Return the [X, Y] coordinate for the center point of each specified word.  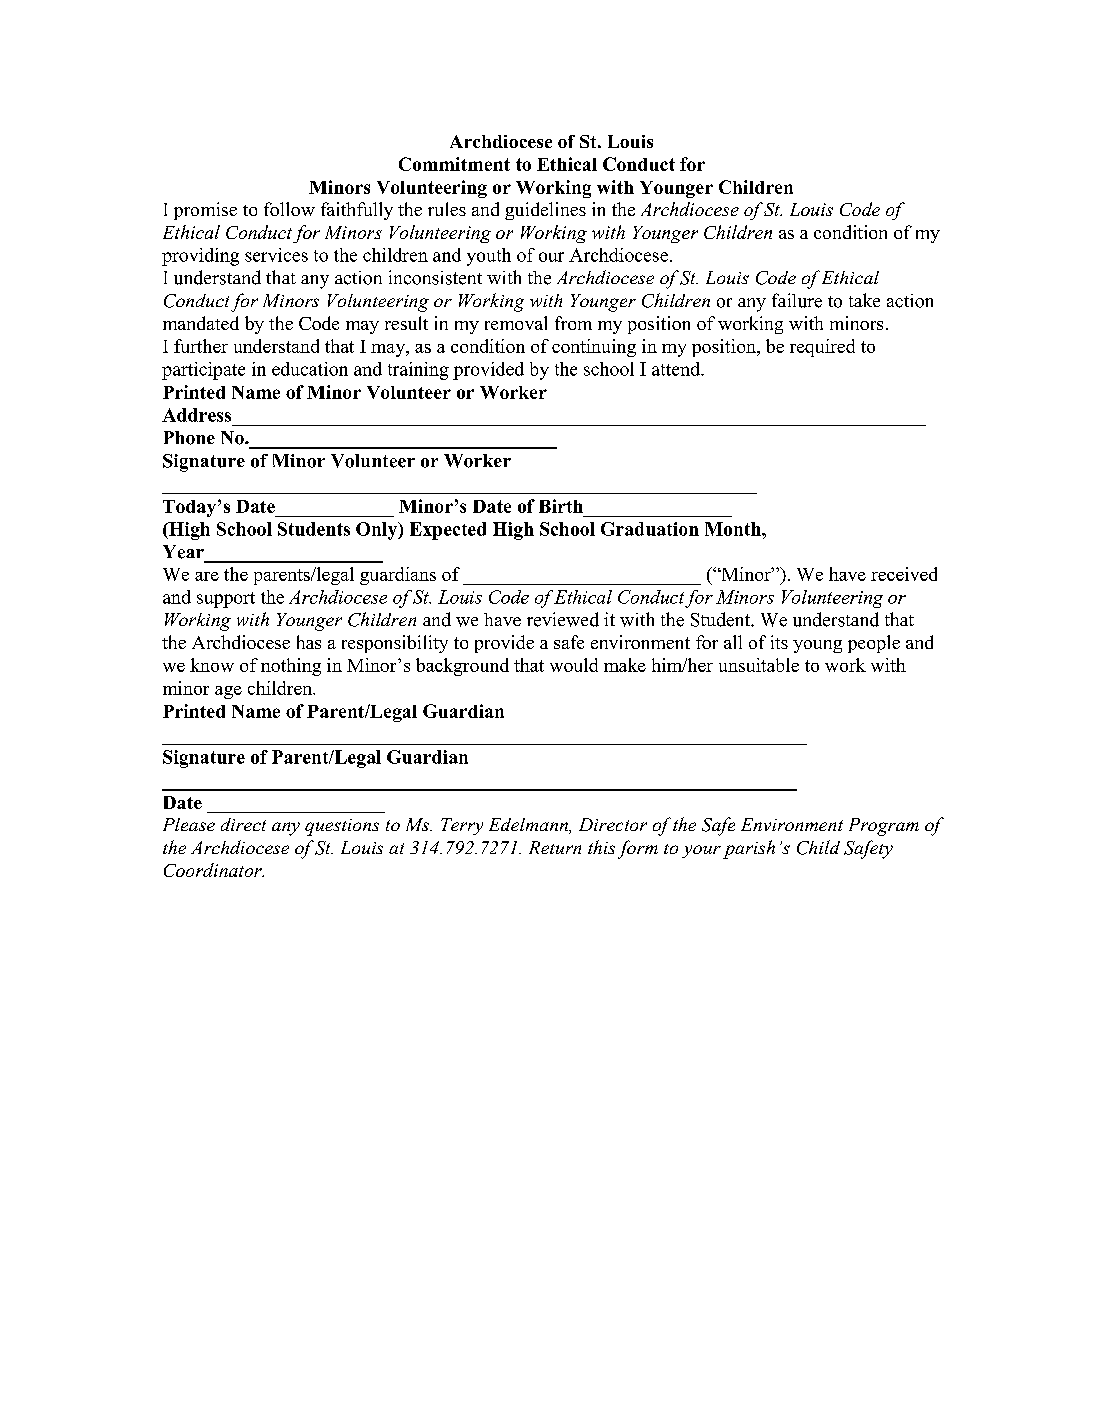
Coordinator [214, 870]
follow [289, 209]
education [310, 369]
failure [797, 300]
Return [555, 847]
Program [884, 827]
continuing [594, 348]
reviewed [563, 619]
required [822, 348]
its [779, 642]
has [309, 642]
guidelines [545, 211]
